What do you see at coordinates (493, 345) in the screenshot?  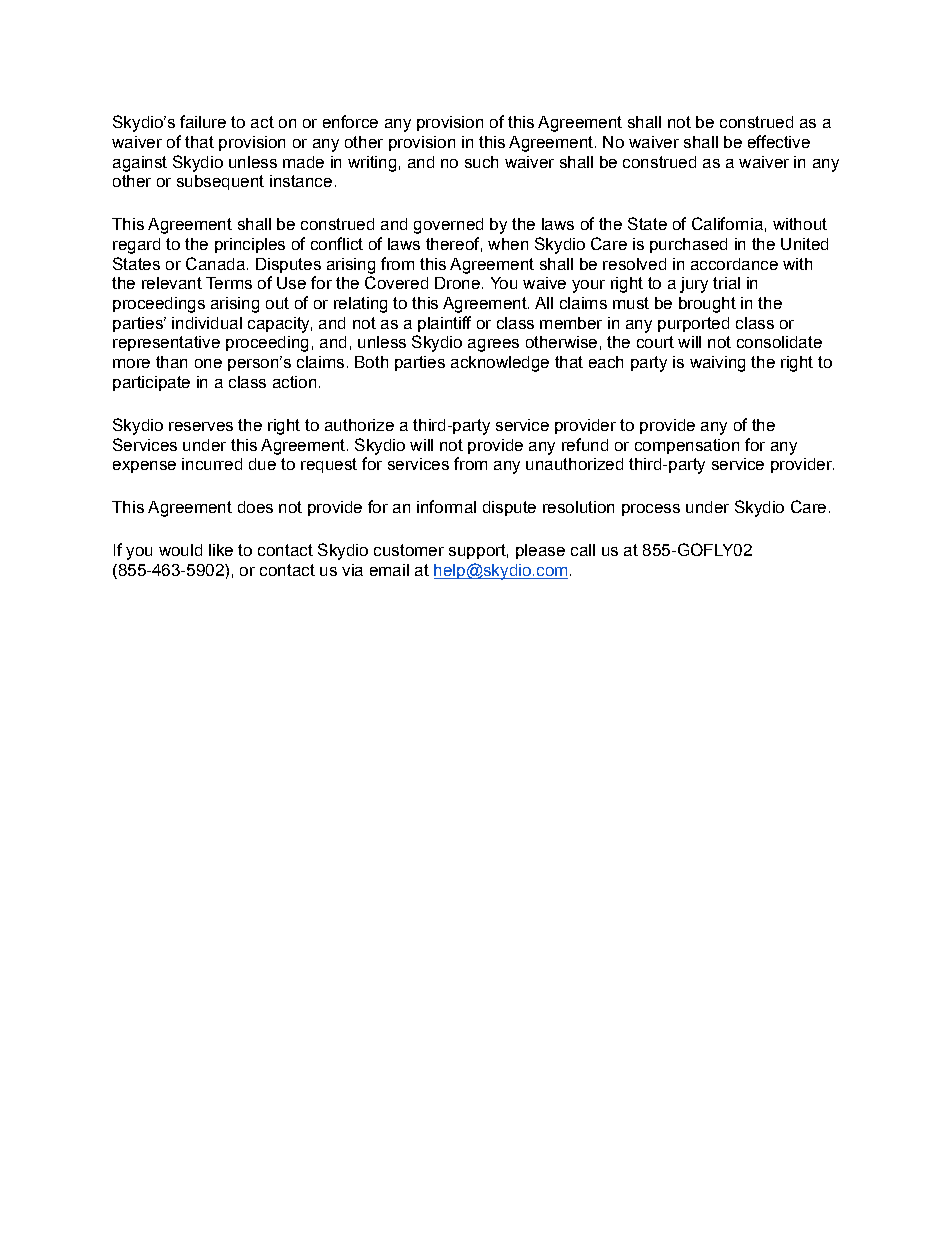 I see `agrees` at bounding box center [493, 345].
